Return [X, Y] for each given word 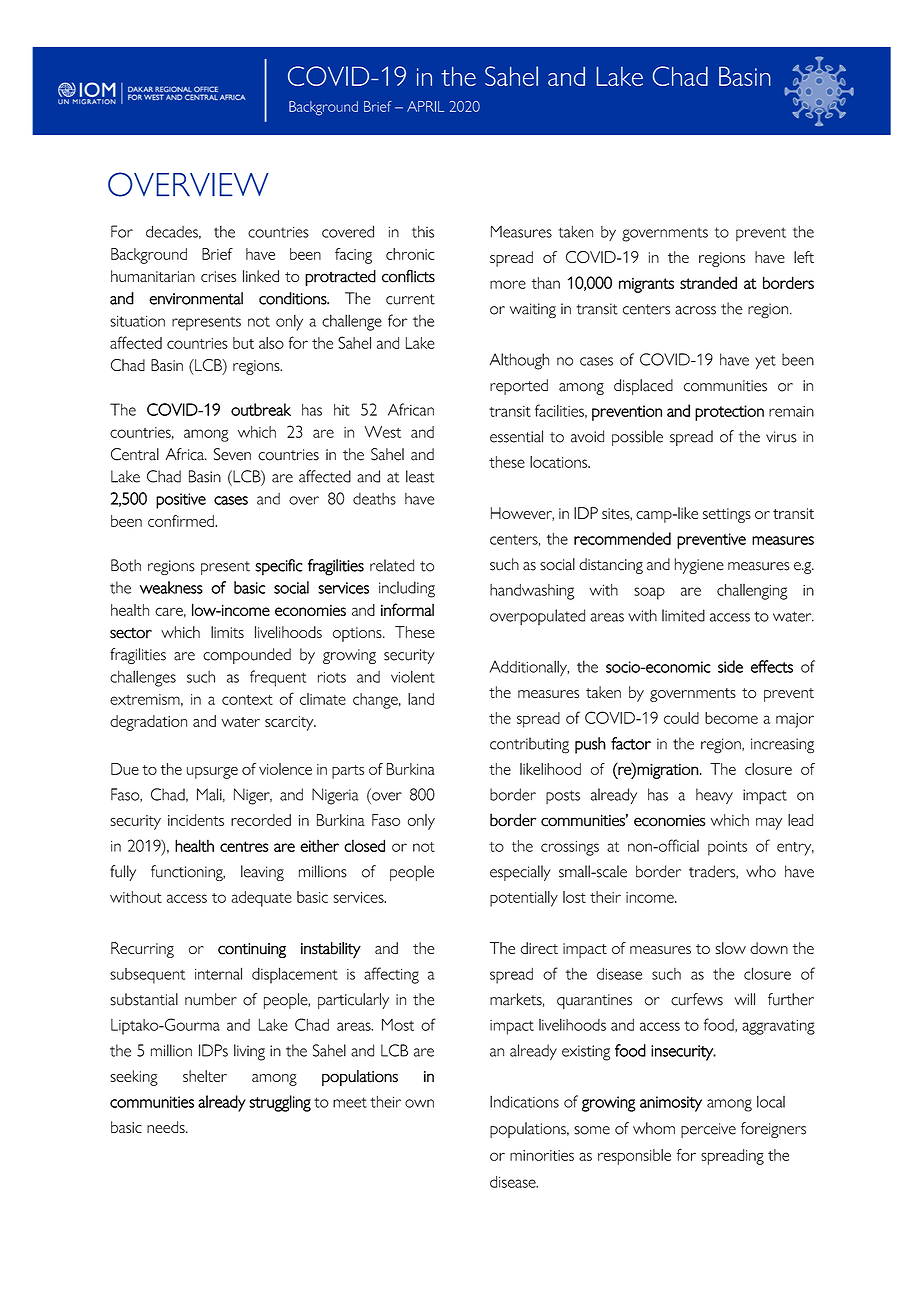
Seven [232, 454]
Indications [524, 1101]
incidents [196, 820]
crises [218, 276]
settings [727, 515]
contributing [529, 745]
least [420, 476]
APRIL [425, 106]
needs [167, 1127]
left [804, 257]
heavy [714, 796]
